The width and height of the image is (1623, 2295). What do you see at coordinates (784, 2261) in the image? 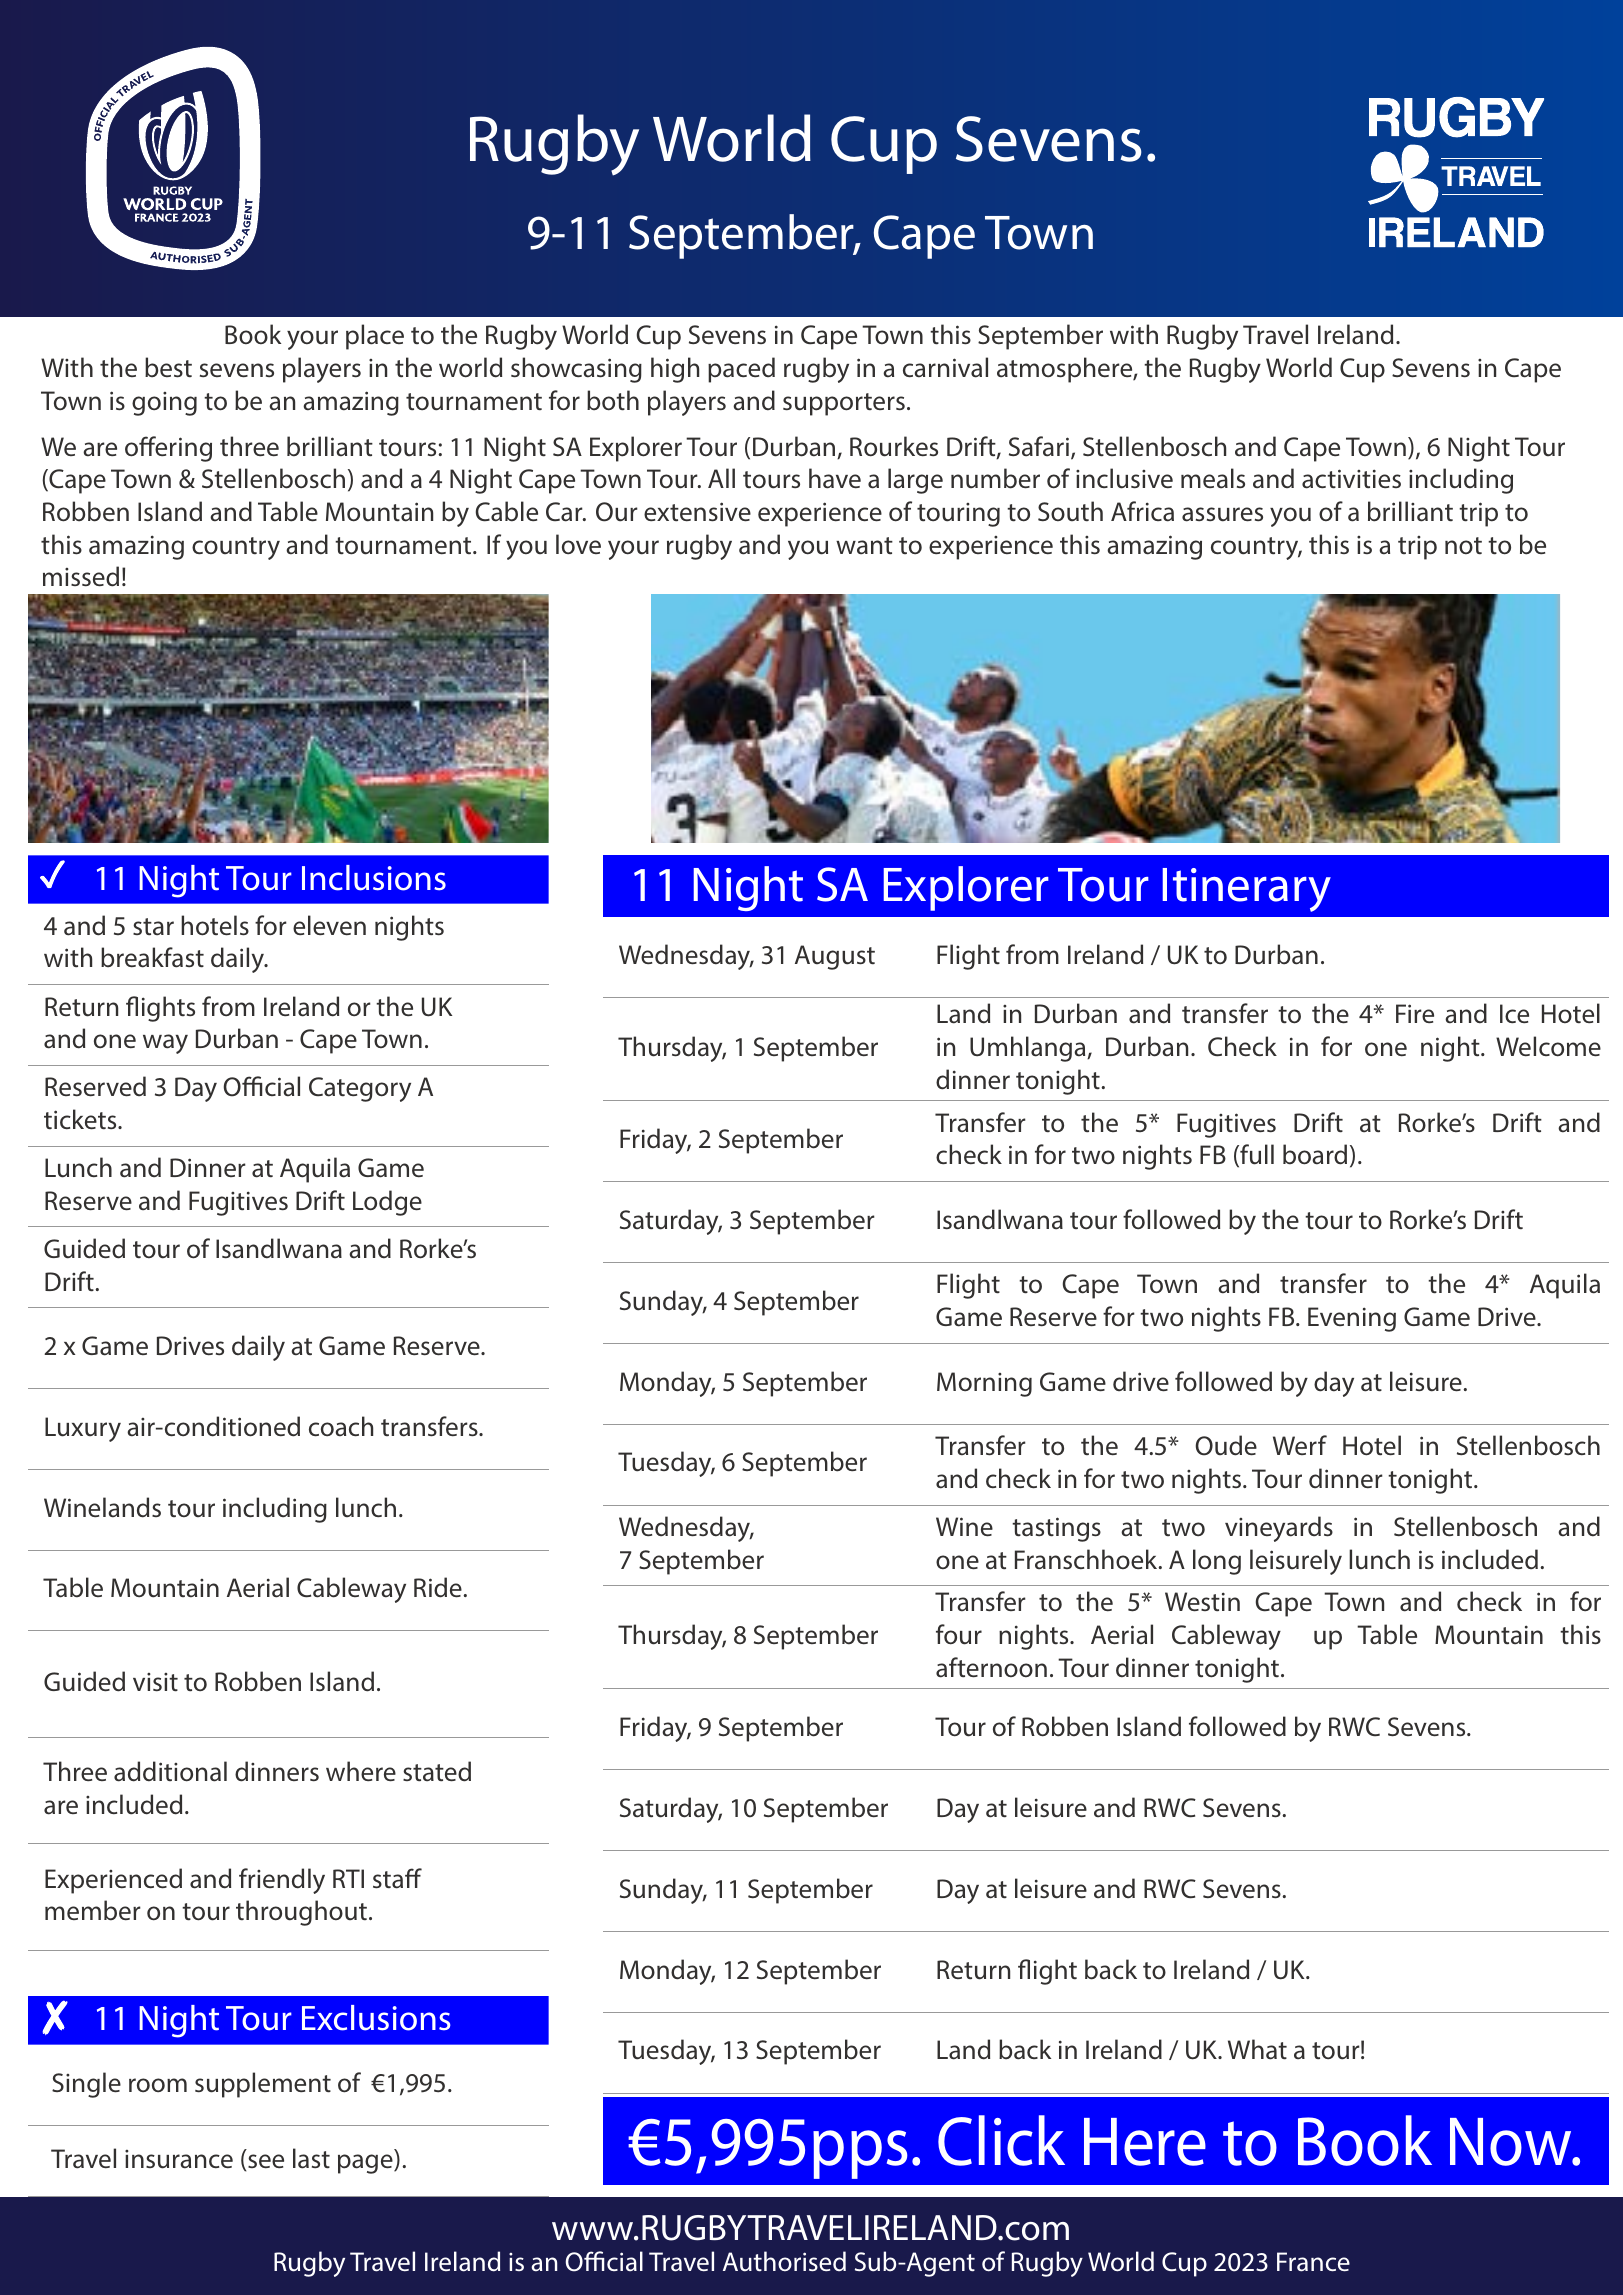
I see `Authorised` at bounding box center [784, 2261].
